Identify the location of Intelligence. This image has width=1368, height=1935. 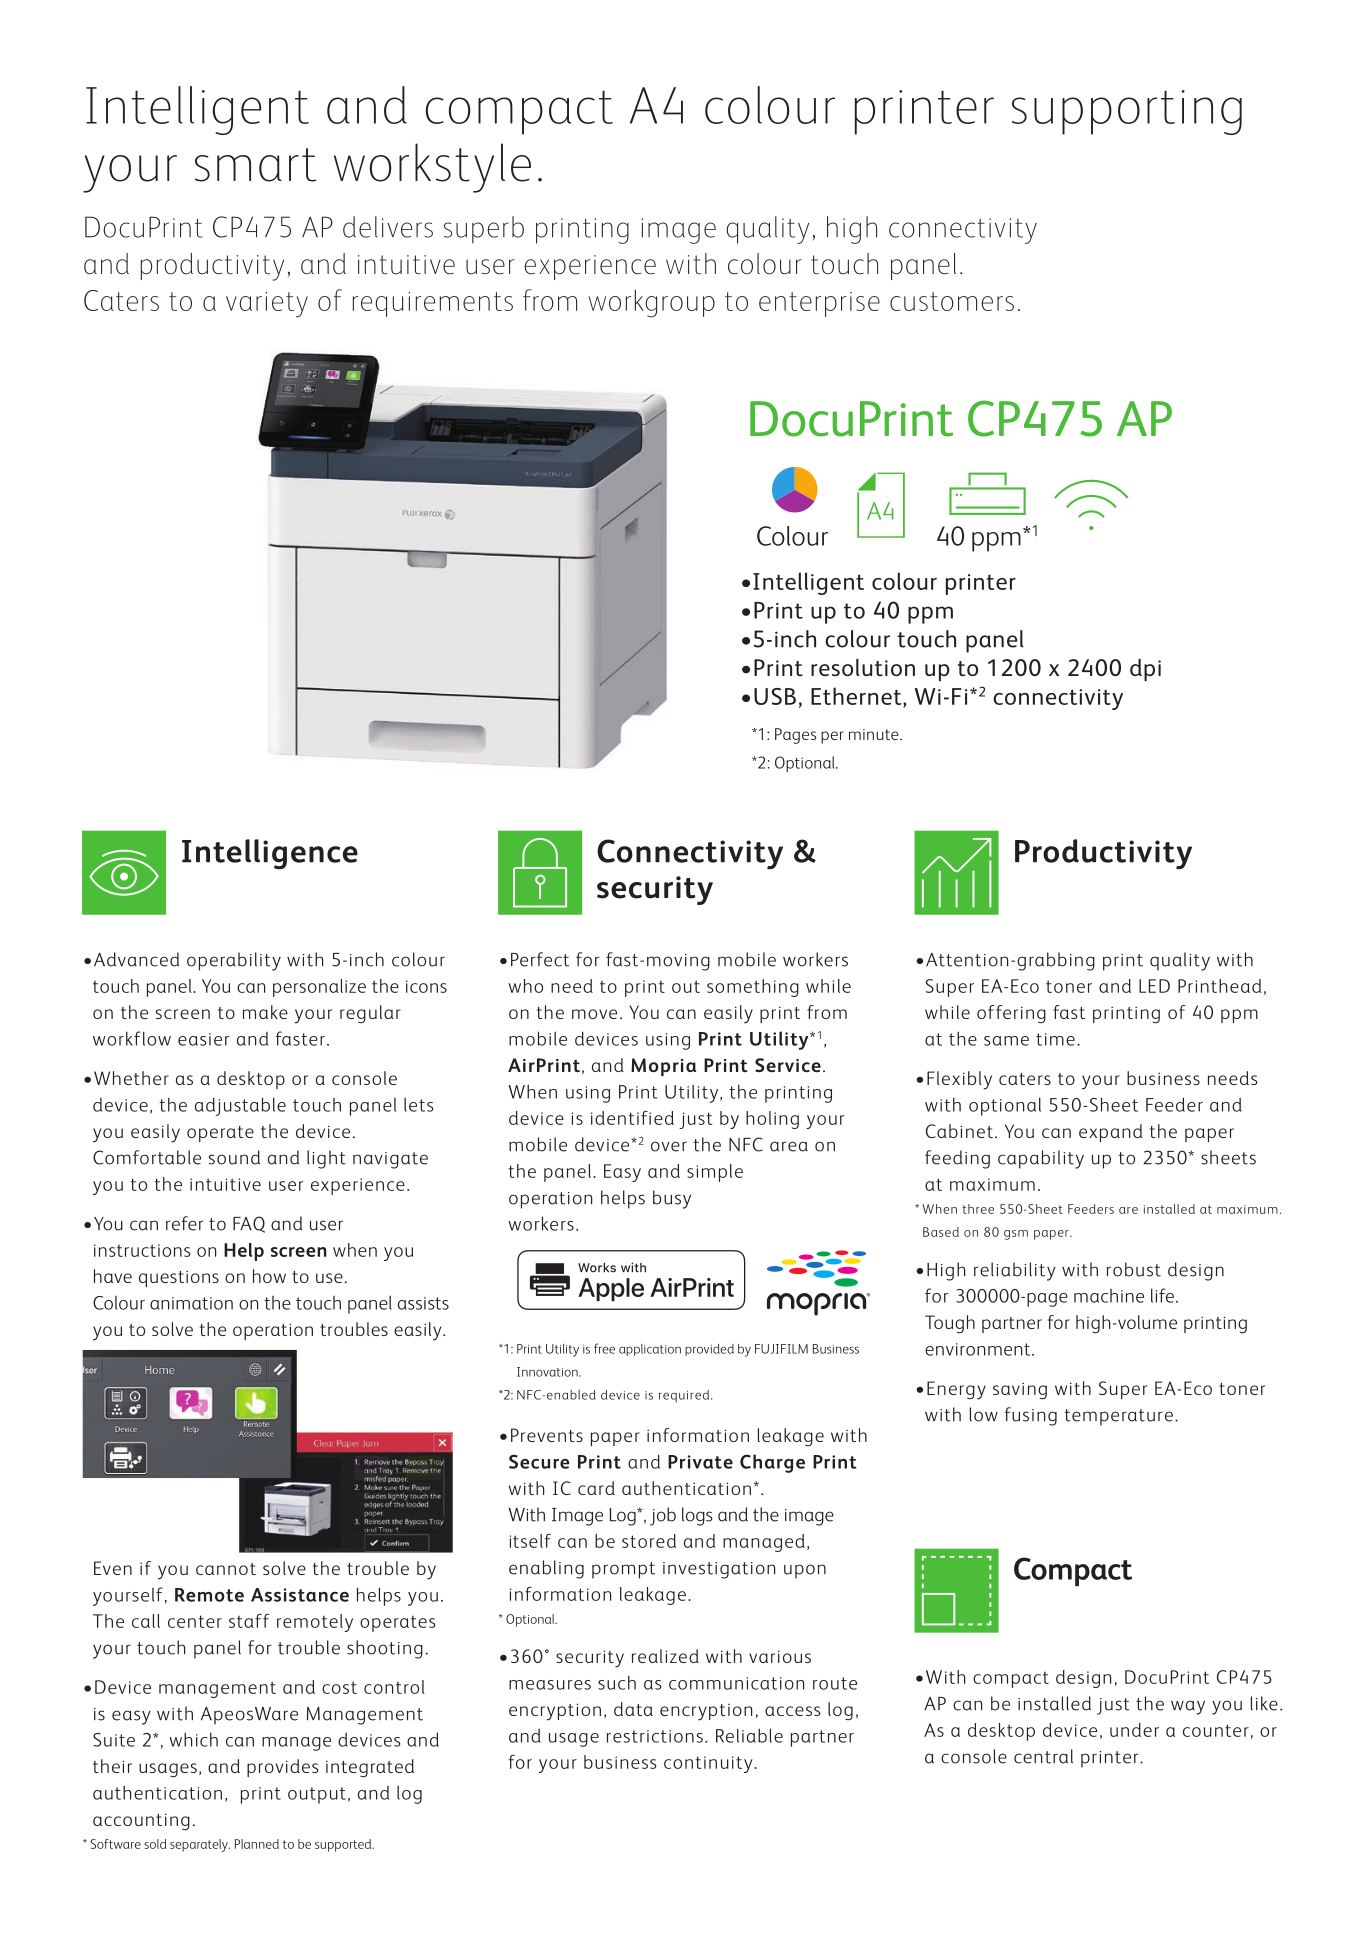
(270, 854).
